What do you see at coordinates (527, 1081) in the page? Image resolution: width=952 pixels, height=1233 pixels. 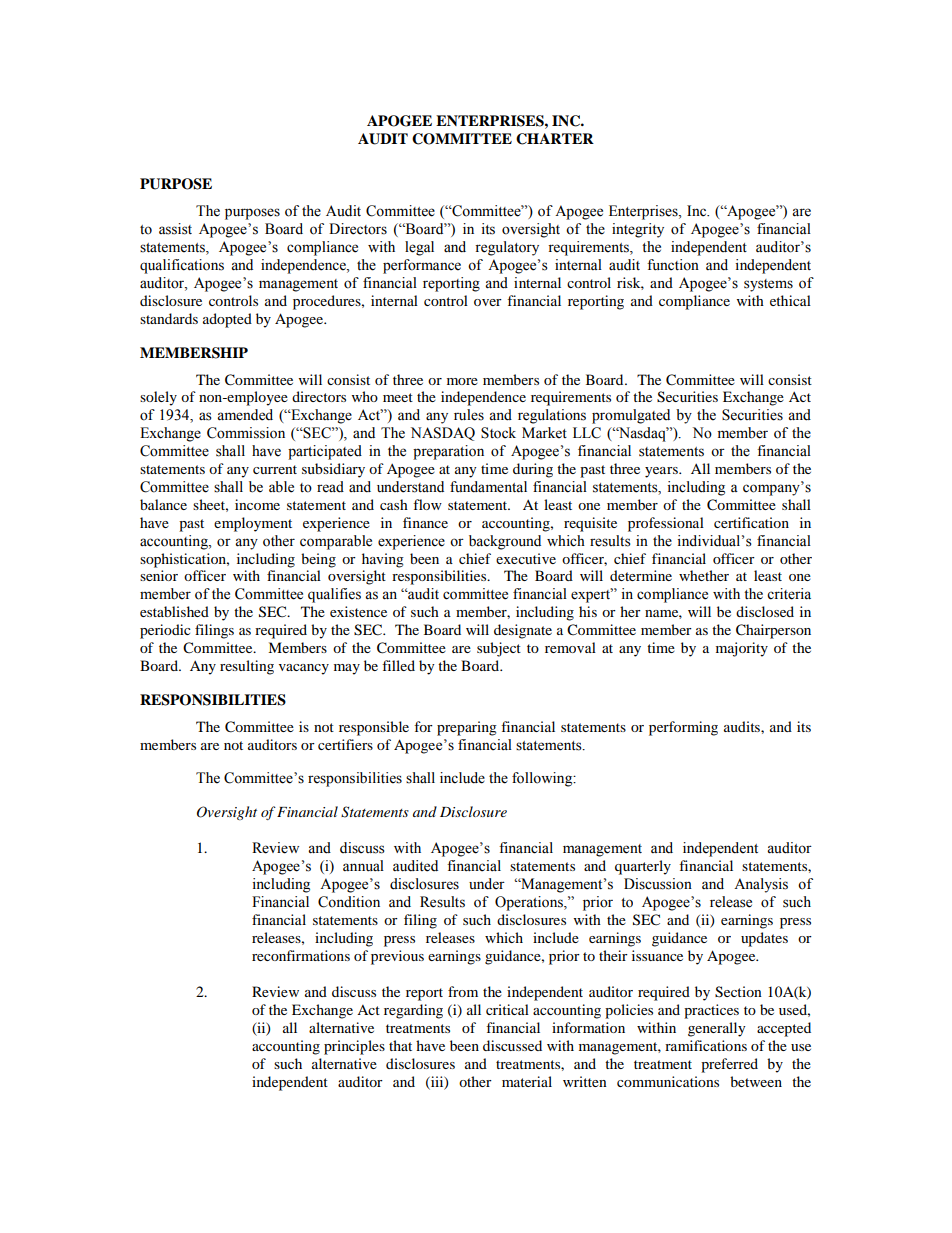 I see `material` at bounding box center [527, 1081].
